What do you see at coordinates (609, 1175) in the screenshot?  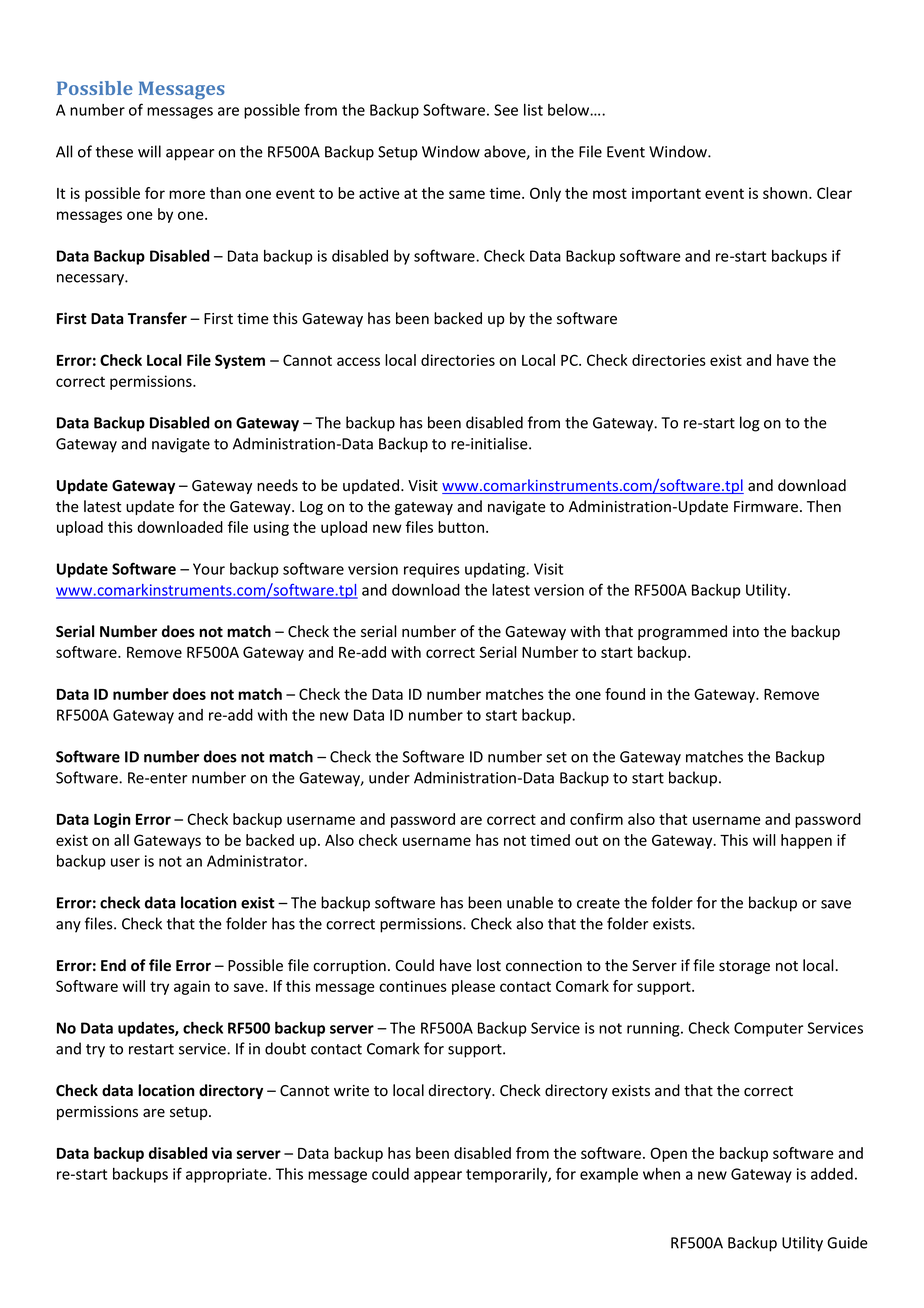 I see `example` at bounding box center [609, 1175].
